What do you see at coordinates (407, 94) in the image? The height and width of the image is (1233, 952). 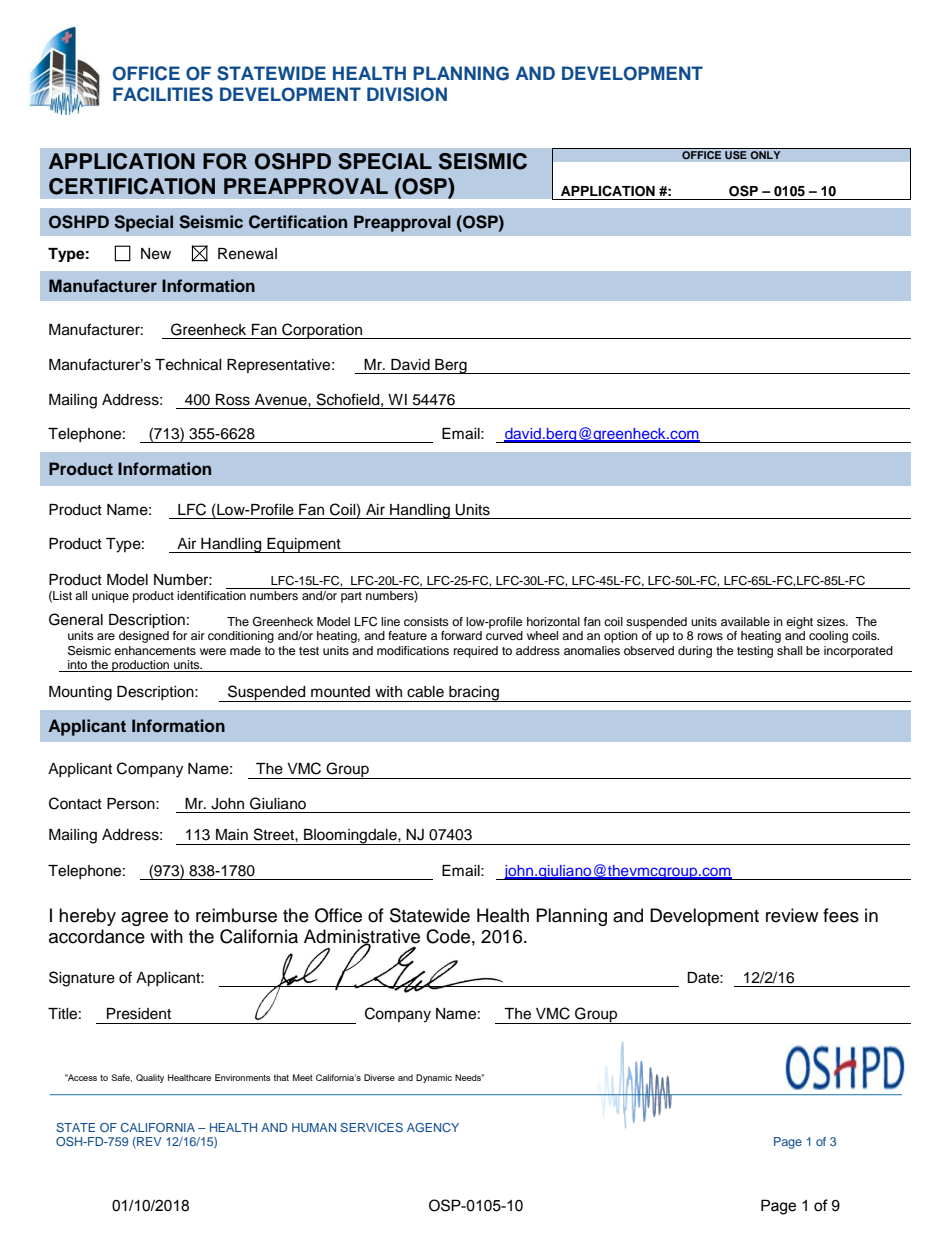 I see `DIVISION` at bounding box center [407, 94].
